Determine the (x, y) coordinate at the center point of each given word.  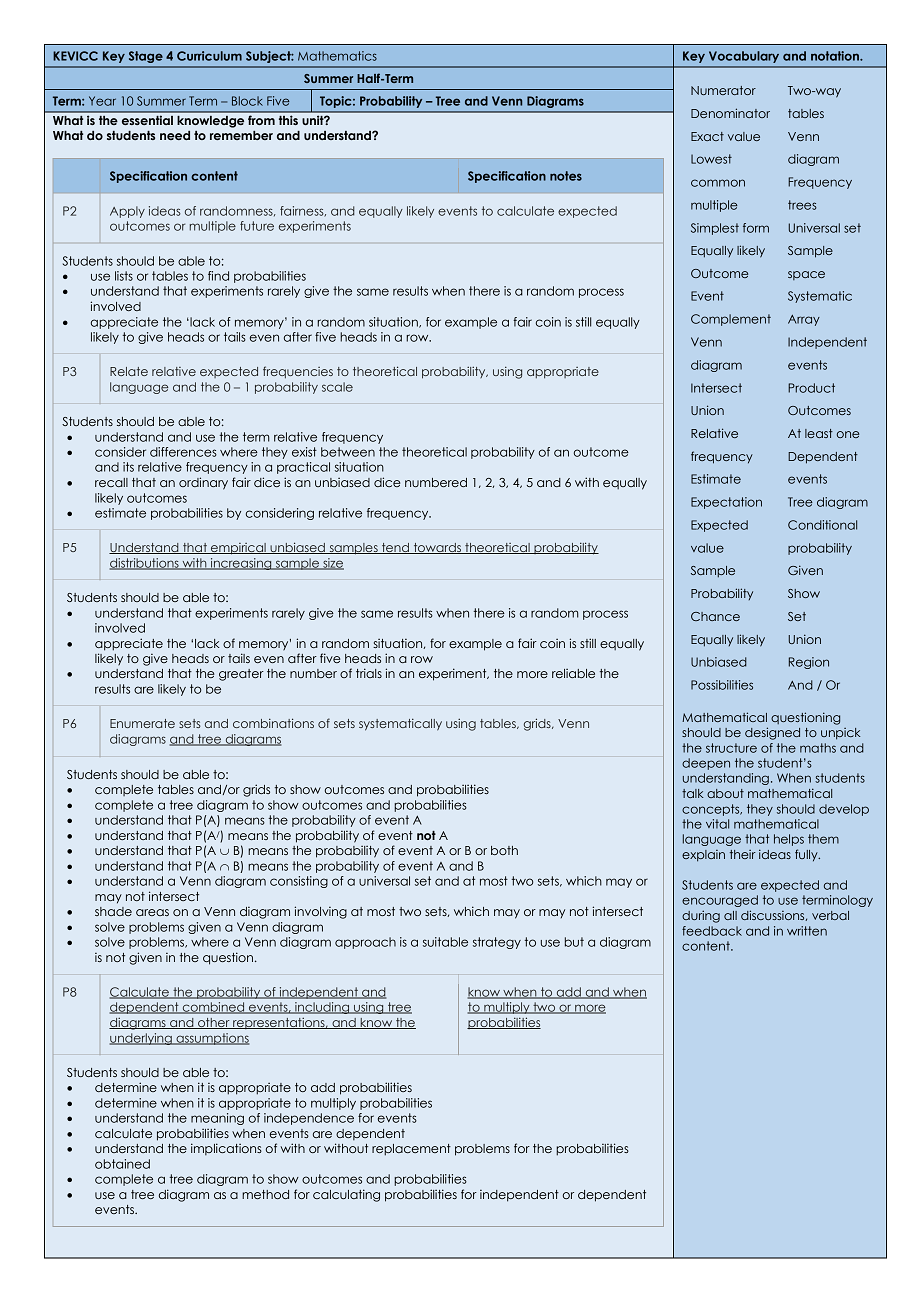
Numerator (723, 90)
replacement (411, 1150)
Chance (715, 616)
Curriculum (209, 56)
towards (437, 548)
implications (226, 1149)
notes (566, 176)
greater (241, 675)
